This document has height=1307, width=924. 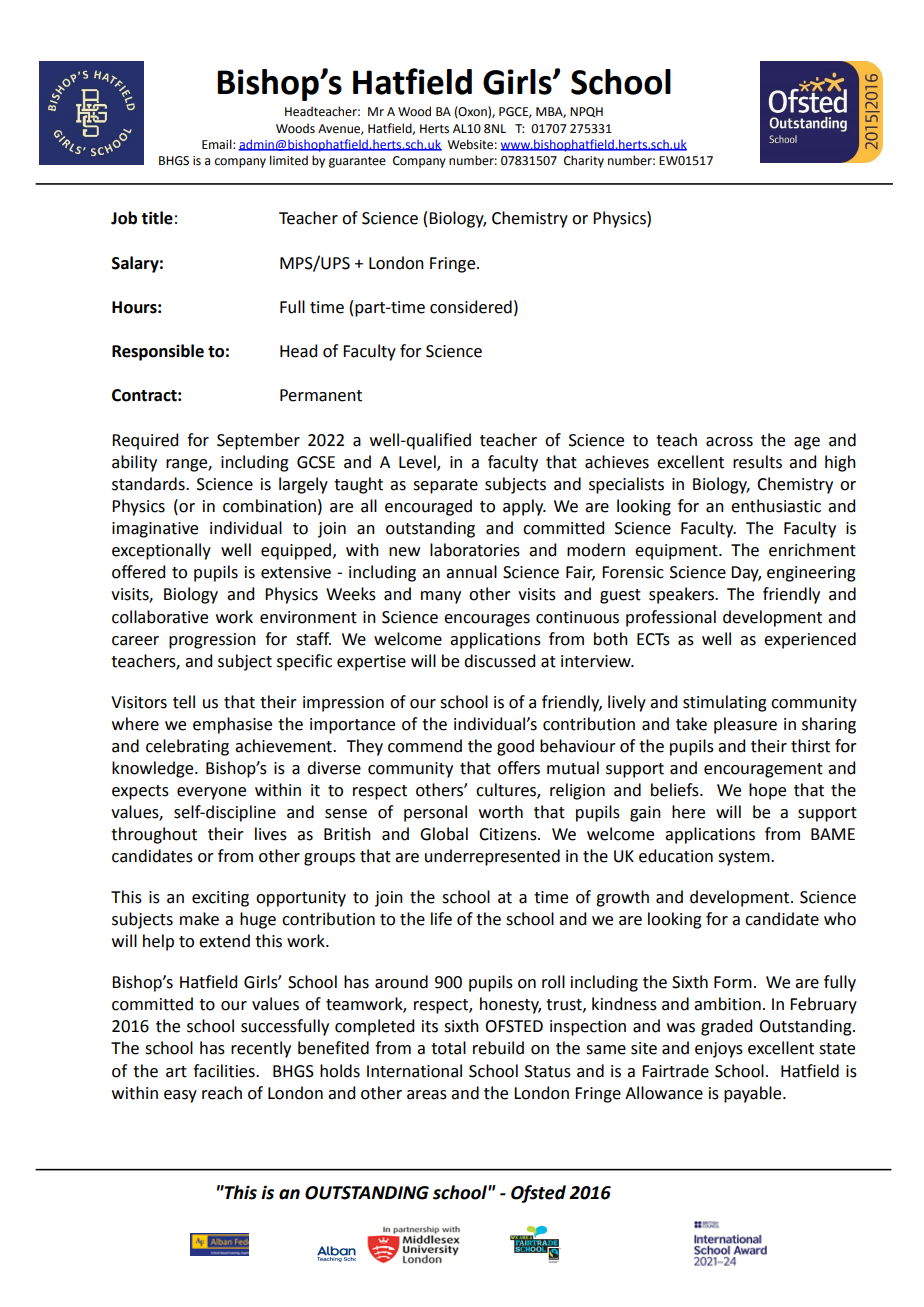 I want to click on considered, so click(x=471, y=307).
